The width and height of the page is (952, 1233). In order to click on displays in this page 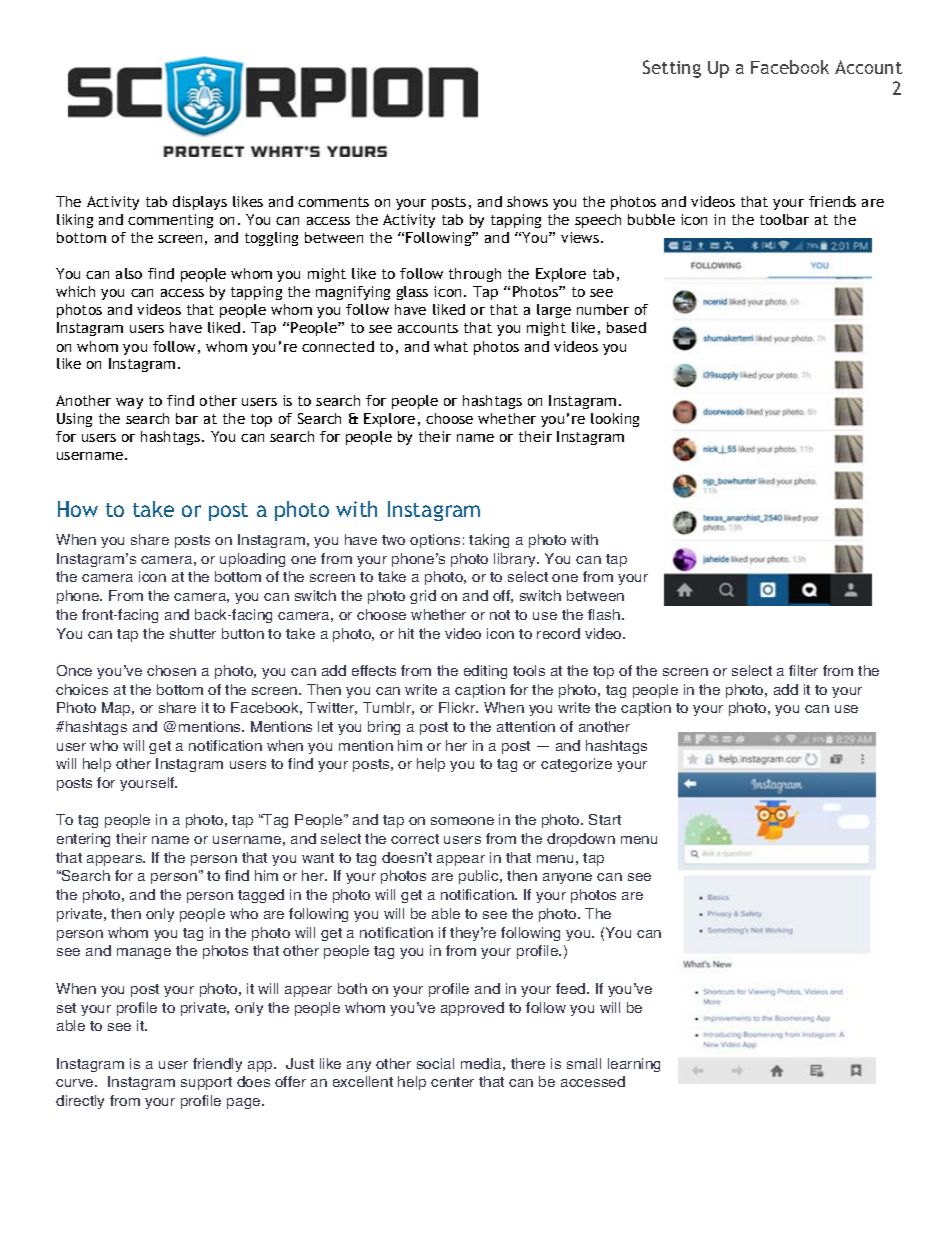, I will do `click(200, 203)`.
